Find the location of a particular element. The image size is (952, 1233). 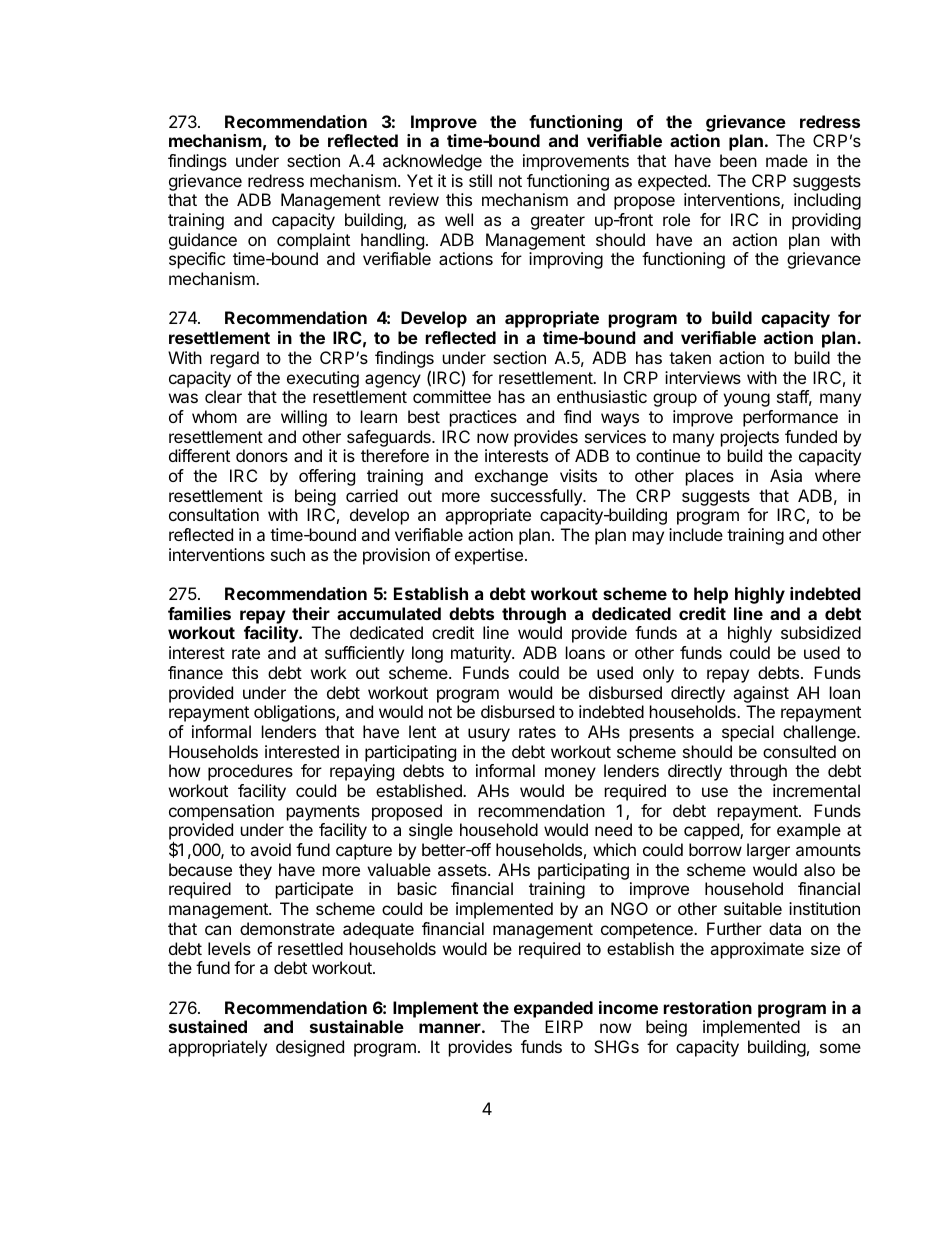

usury is located at coordinates (489, 735).
